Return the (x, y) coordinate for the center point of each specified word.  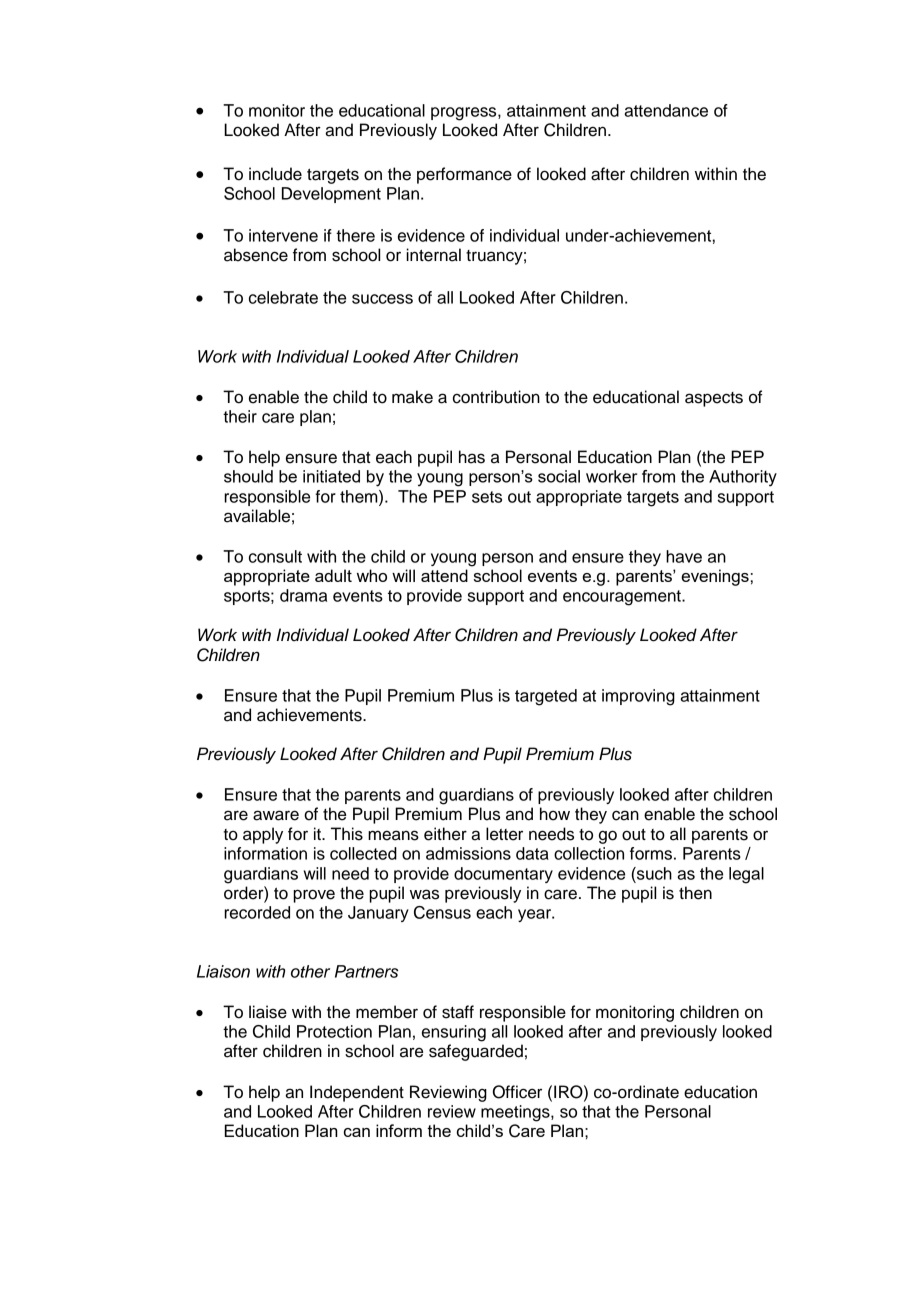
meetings (516, 1113)
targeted (546, 697)
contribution (496, 397)
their (240, 416)
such (653, 873)
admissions (468, 853)
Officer (517, 1092)
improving (638, 697)
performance (464, 175)
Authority (743, 478)
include (275, 174)
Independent (357, 1093)
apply (263, 835)
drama (303, 595)
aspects (714, 399)
